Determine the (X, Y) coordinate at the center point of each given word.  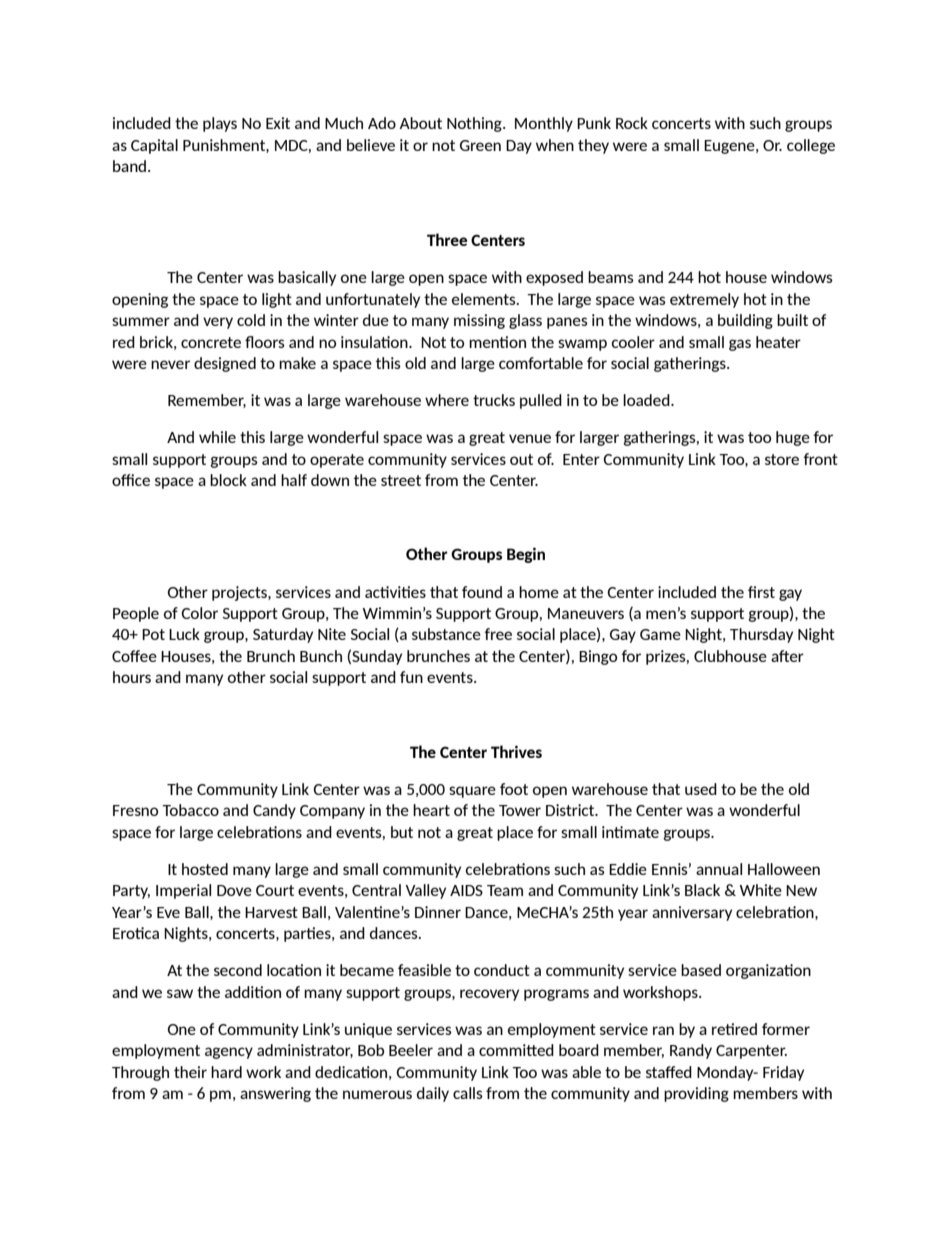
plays (220, 124)
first (761, 592)
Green (480, 145)
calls (468, 1093)
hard (226, 1072)
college (811, 146)
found (482, 592)
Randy (691, 1051)
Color (199, 613)
